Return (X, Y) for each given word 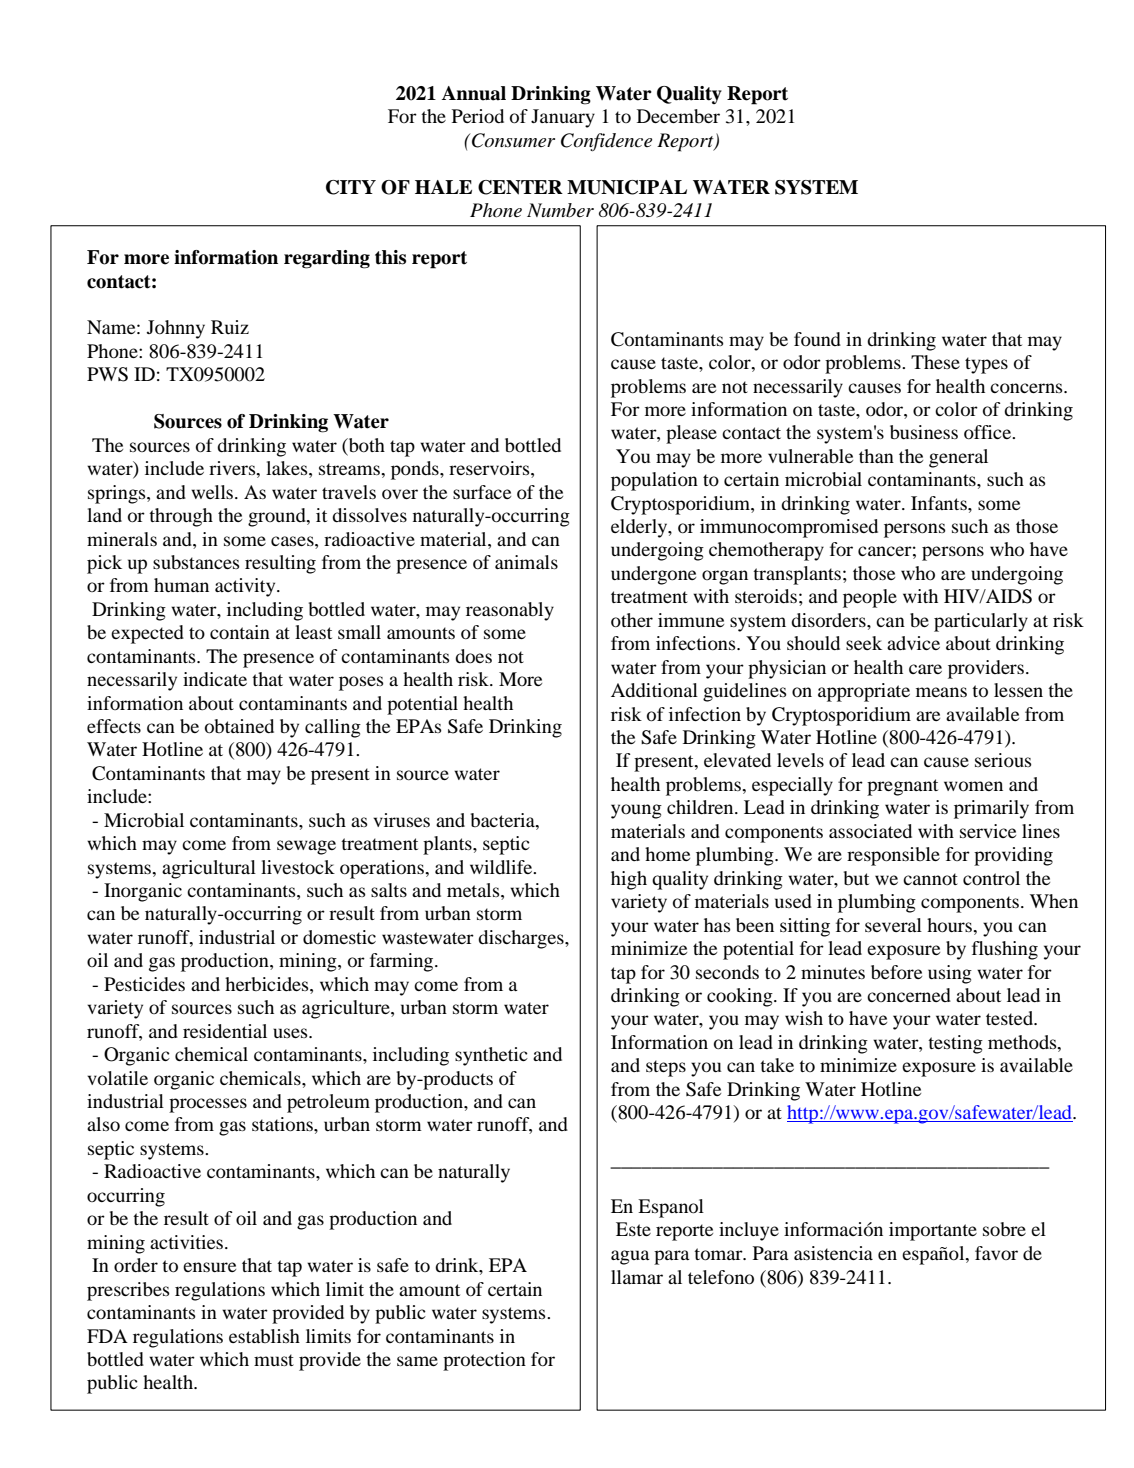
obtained (239, 726)
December (678, 116)
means (941, 692)
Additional (654, 690)
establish (264, 1336)
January (563, 118)
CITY (351, 187)
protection (484, 1361)
